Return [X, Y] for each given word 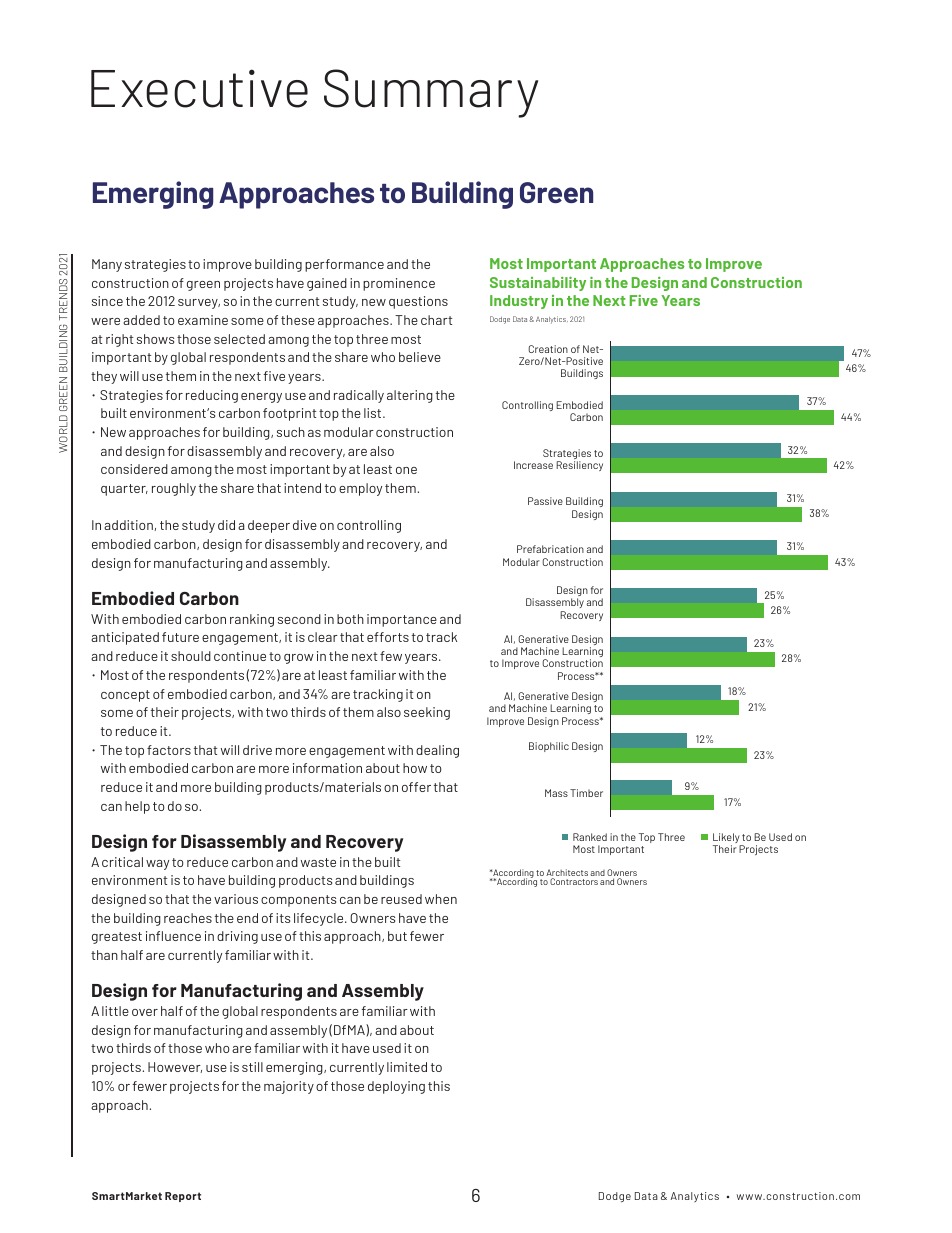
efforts [388, 637]
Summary [431, 93]
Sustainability [538, 283]
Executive [199, 88]
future [180, 637]
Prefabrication [550, 549]
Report [183, 1197]
